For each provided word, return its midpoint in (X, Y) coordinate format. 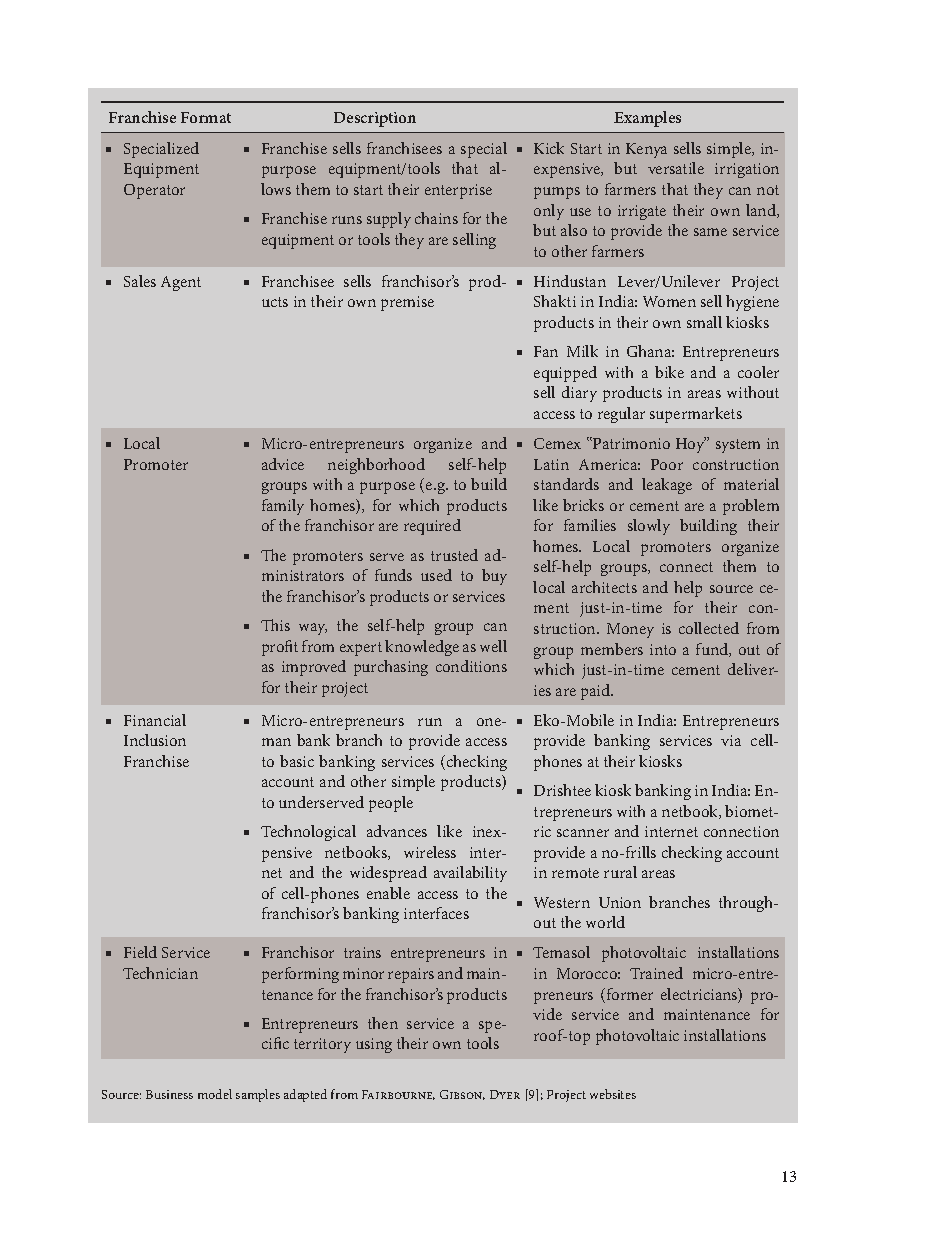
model (215, 1094)
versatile (676, 168)
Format (206, 117)
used (436, 575)
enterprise (458, 191)
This (275, 625)
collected (709, 628)
